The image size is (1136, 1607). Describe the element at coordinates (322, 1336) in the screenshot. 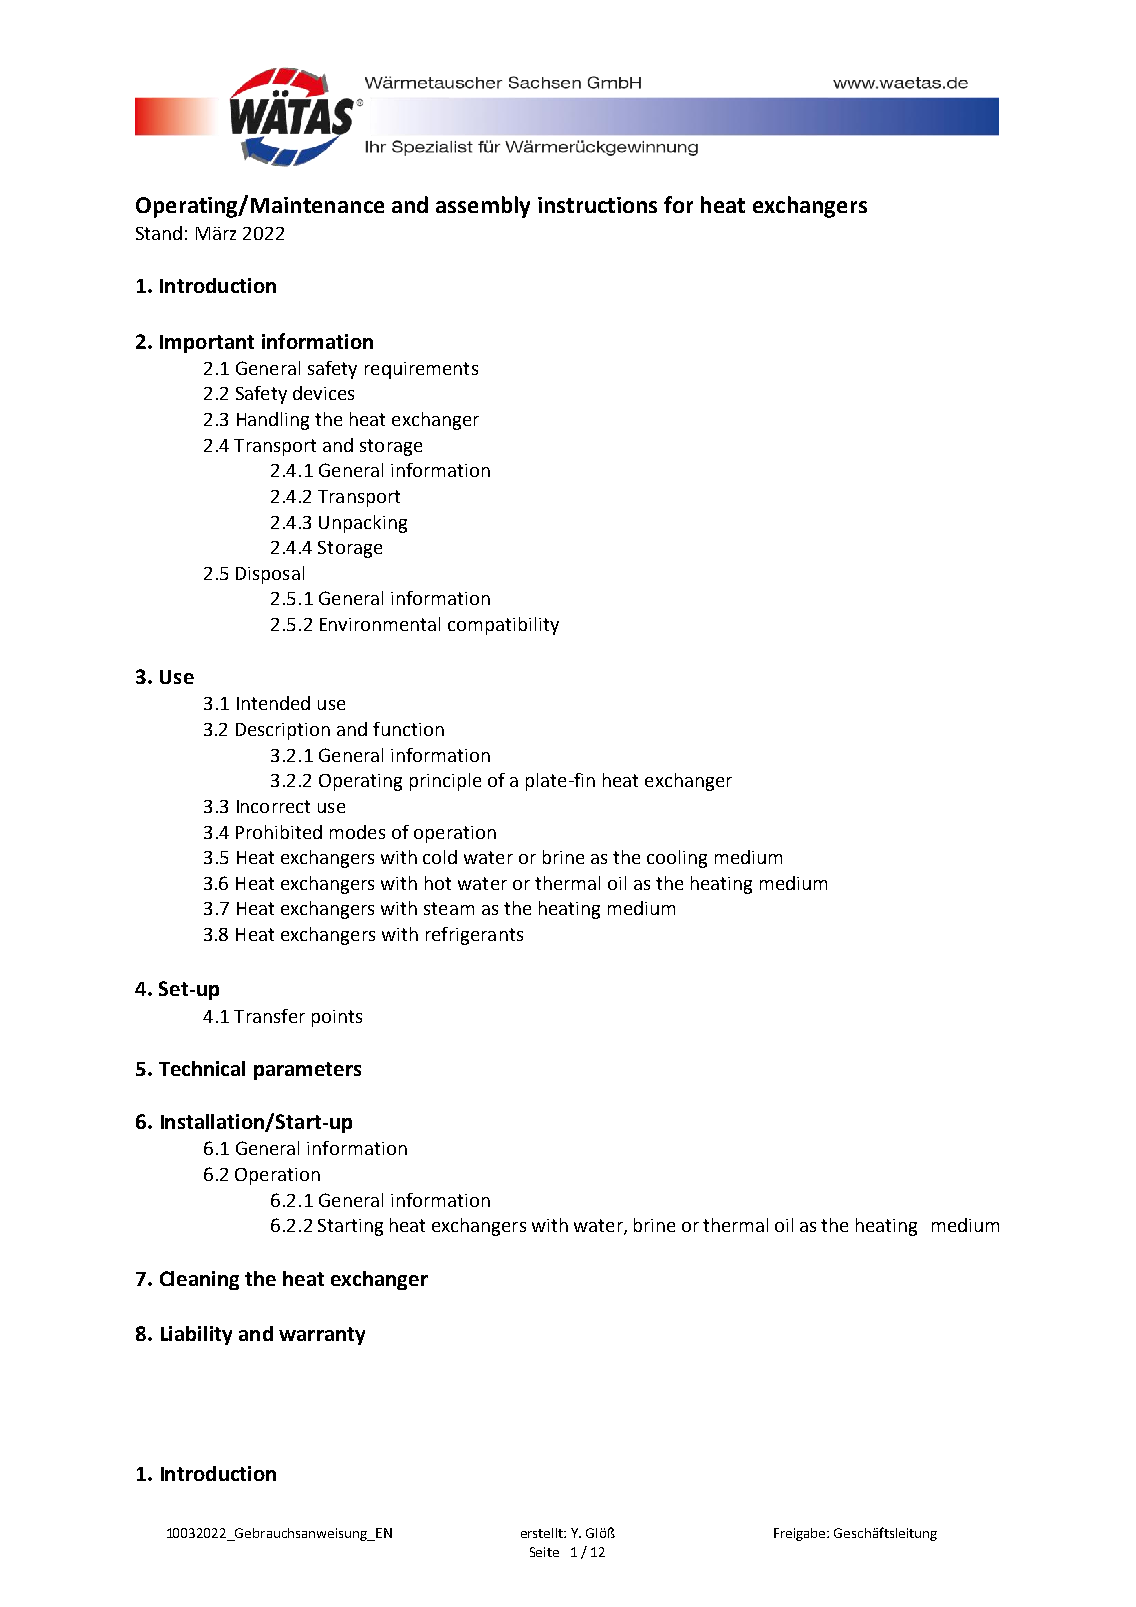

I see `warranty` at that location.
